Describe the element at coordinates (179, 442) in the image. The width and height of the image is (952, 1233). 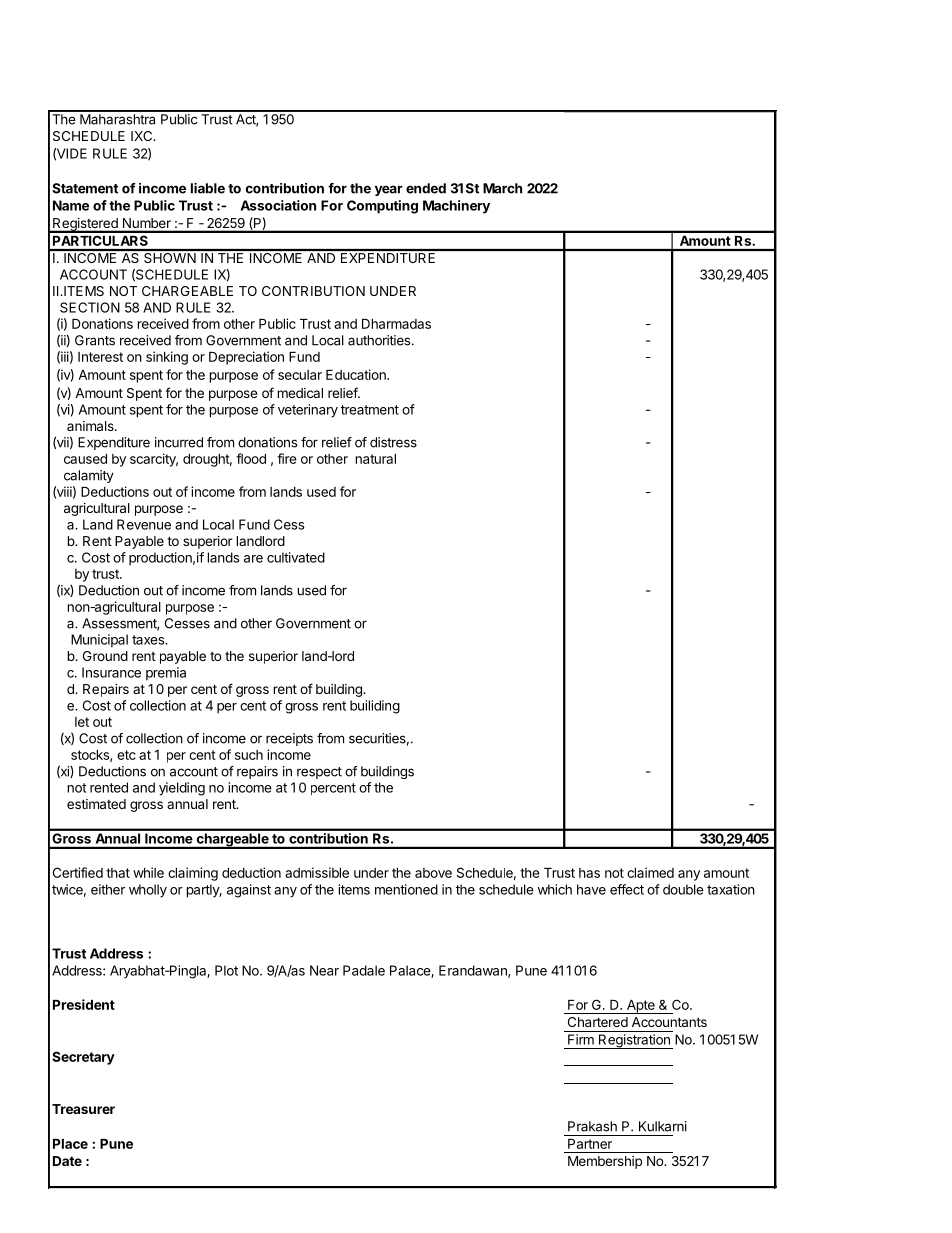
I see `incurred` at that location.
